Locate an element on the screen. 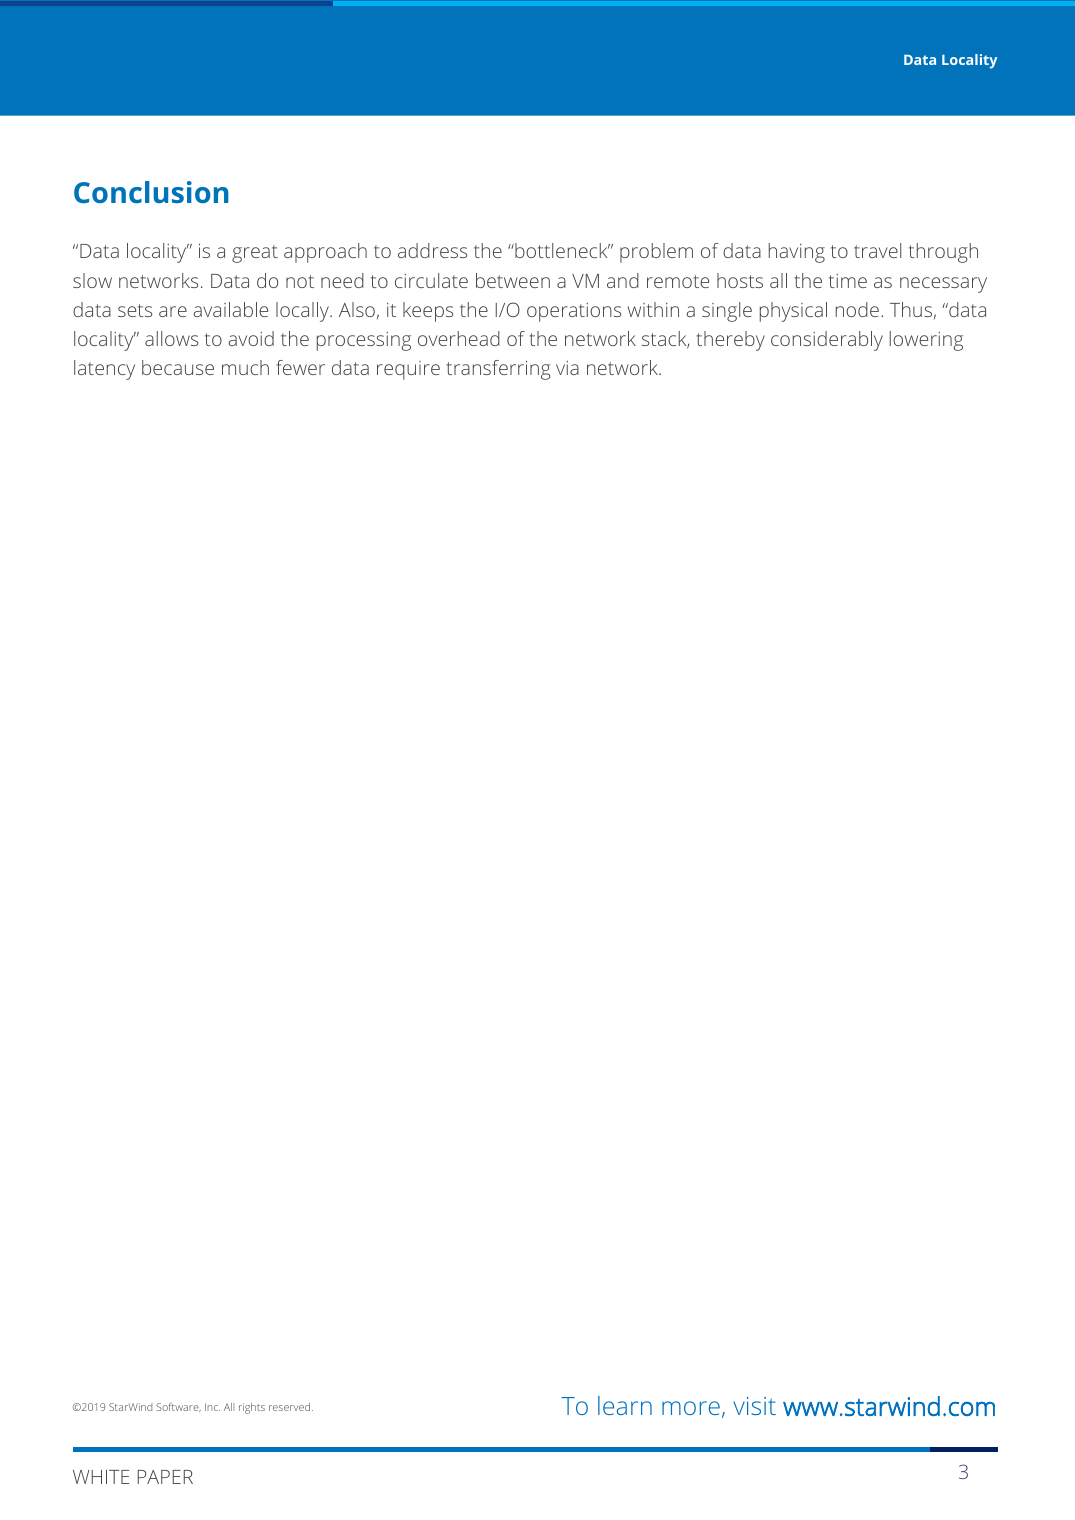  because is located at coordinates (178, 367).
